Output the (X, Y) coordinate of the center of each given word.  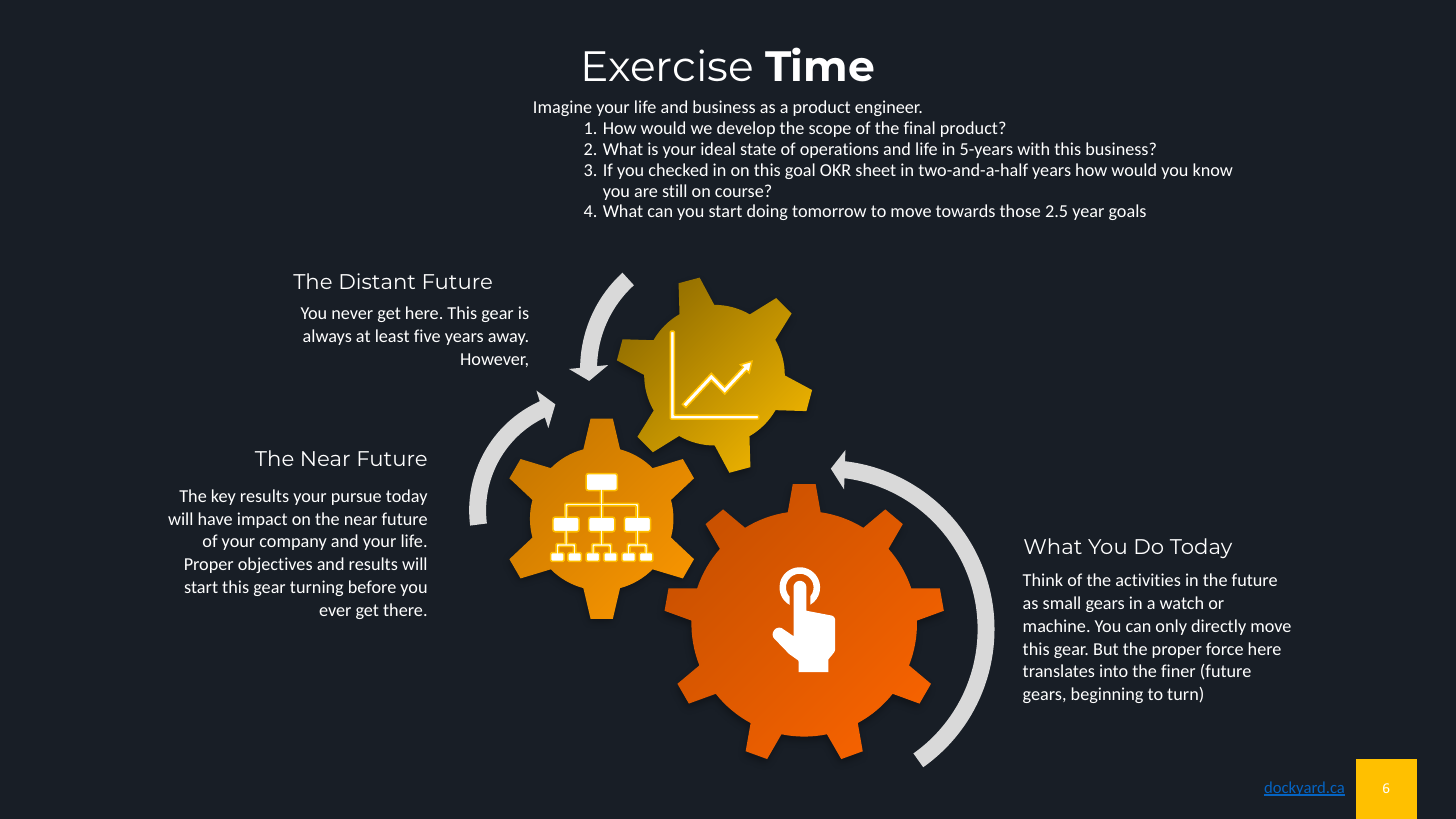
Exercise (668, 65)
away (508, 339)
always (327, 337)
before (372, 586)
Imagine (563, 108)
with (1033, 148)
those (1020, 210)
